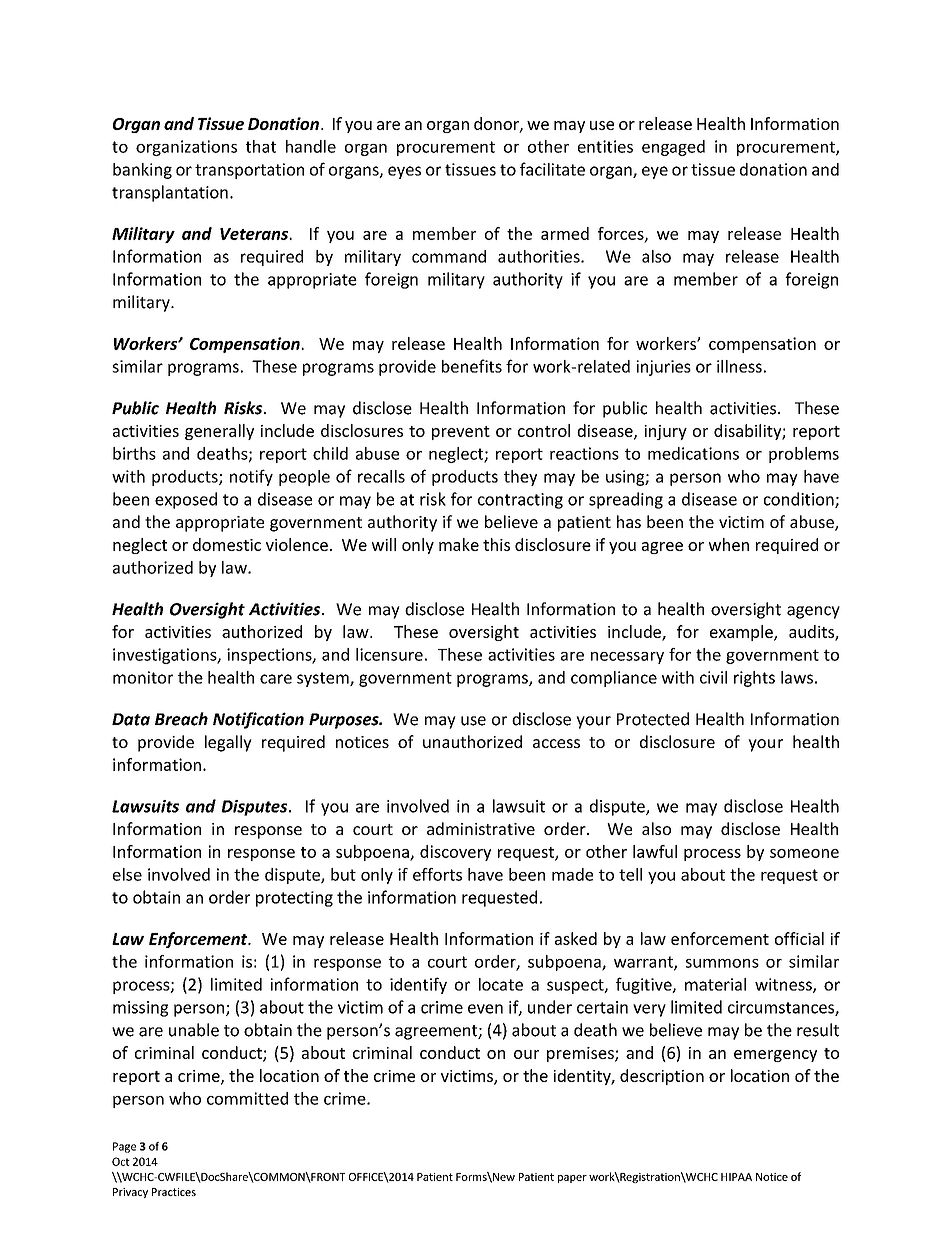  I want to click on donor, so click(497, 124).
